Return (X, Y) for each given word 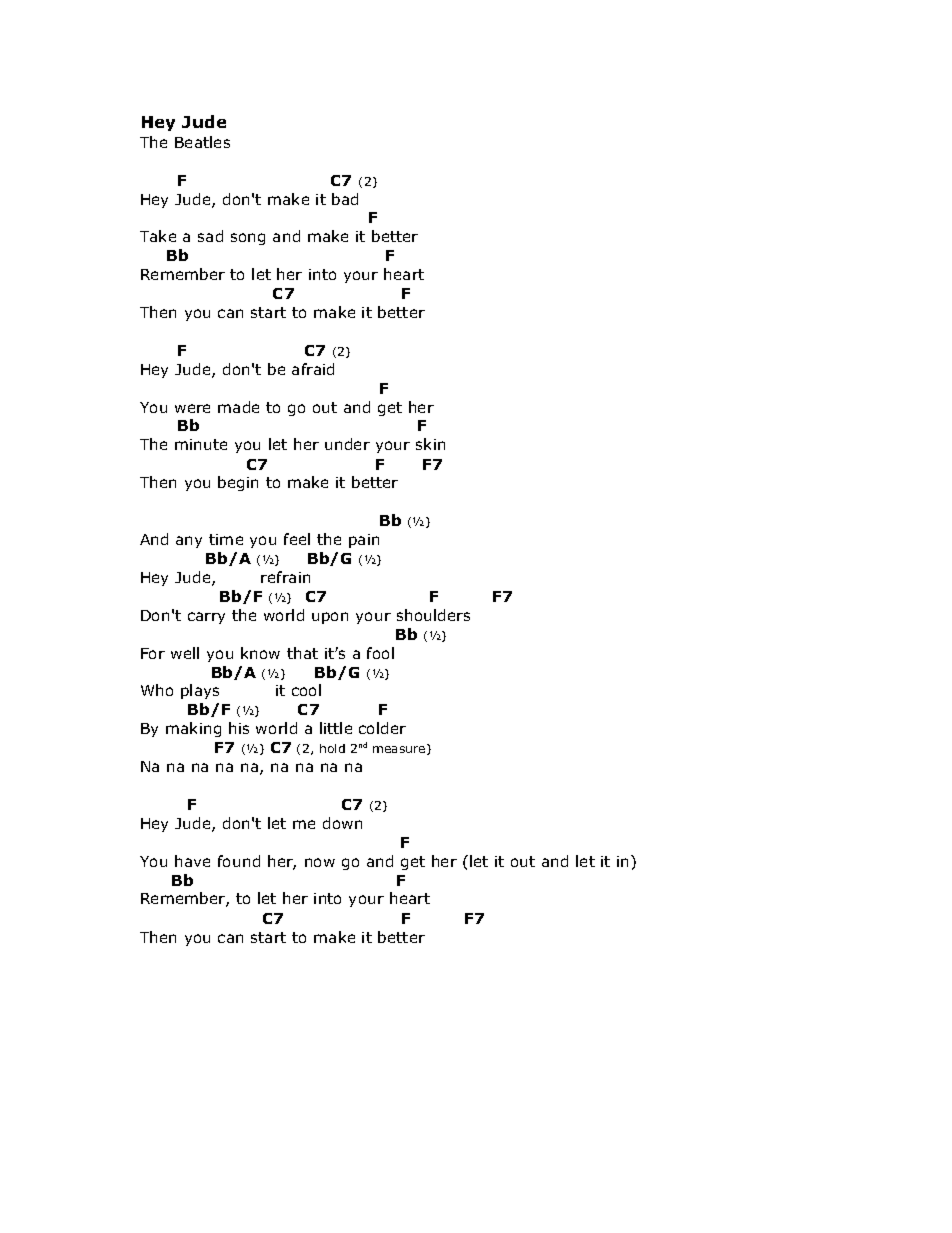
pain (364, 541)
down (342, 823)
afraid (313, 369)
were (192, 408)
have (192, 861)
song (248, 239)
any (189, 542)
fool (380, 653)
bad (345, 199)
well (185, 653)
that (302, 653)
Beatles (202, 142)
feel (297, 539)
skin (430, 444)
